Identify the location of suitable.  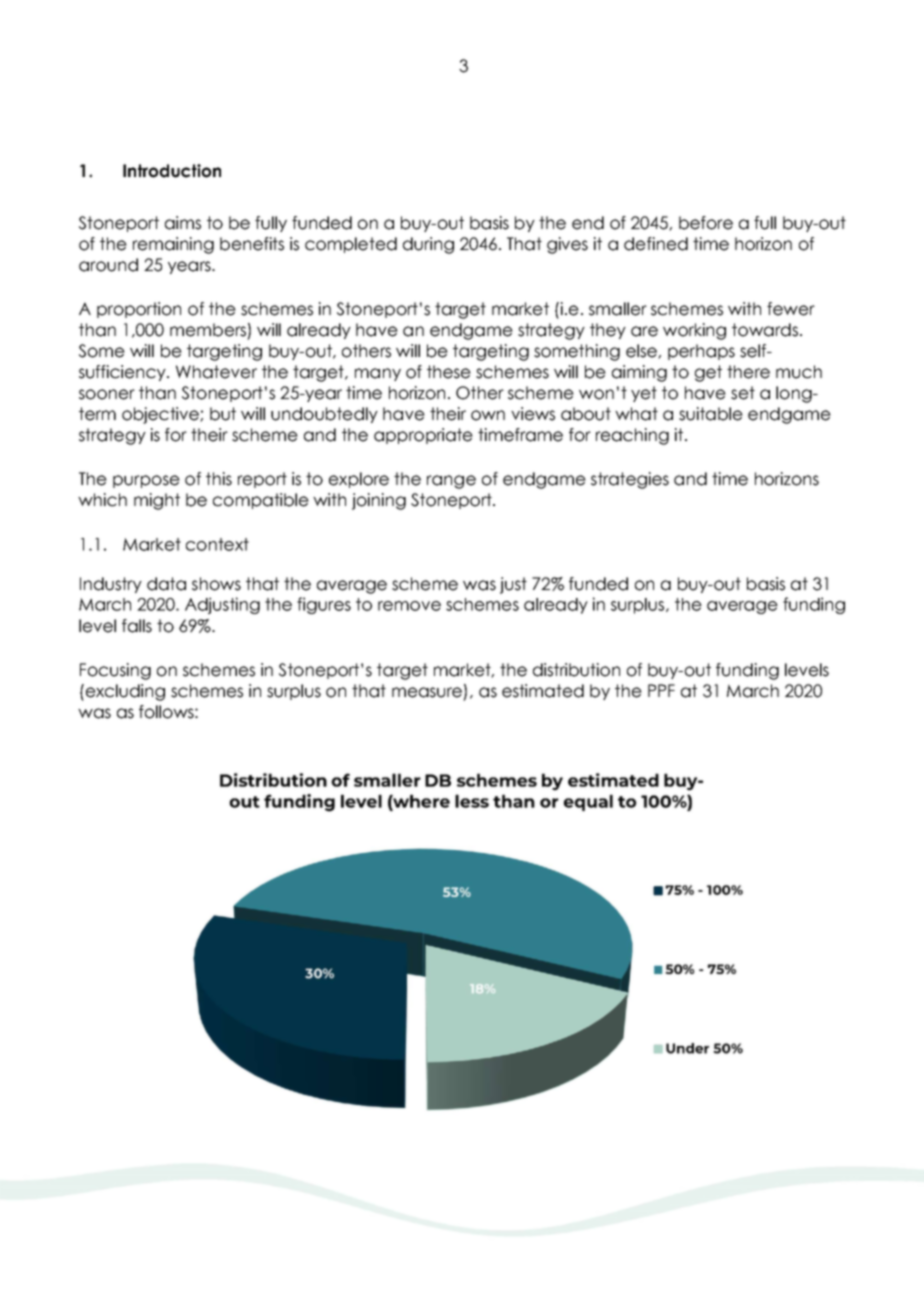
(711, 414).
